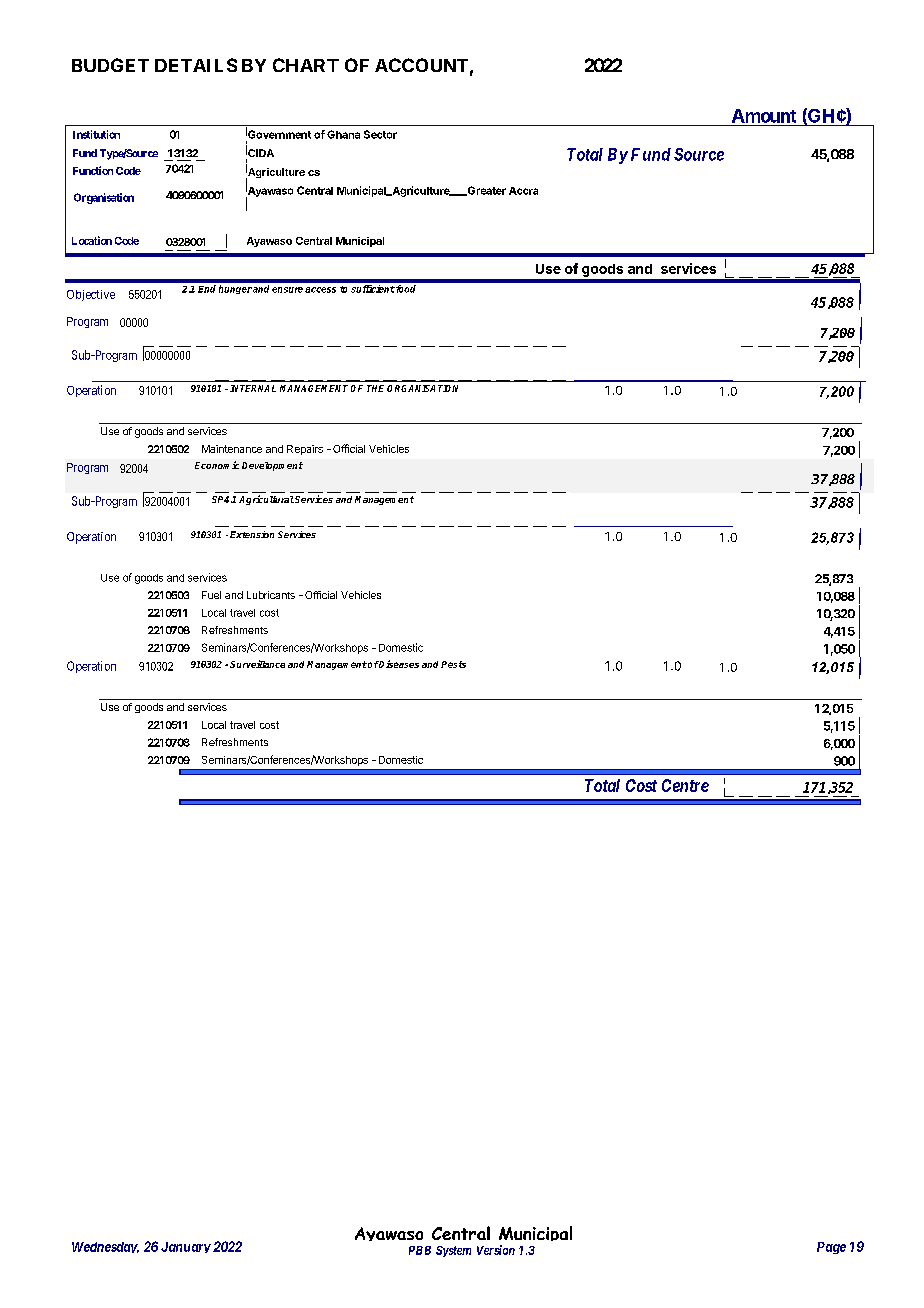 This image has width=924, height=1308. Describe the element at coordinates (380, 134) in the image. I see `Sector` at that location.
